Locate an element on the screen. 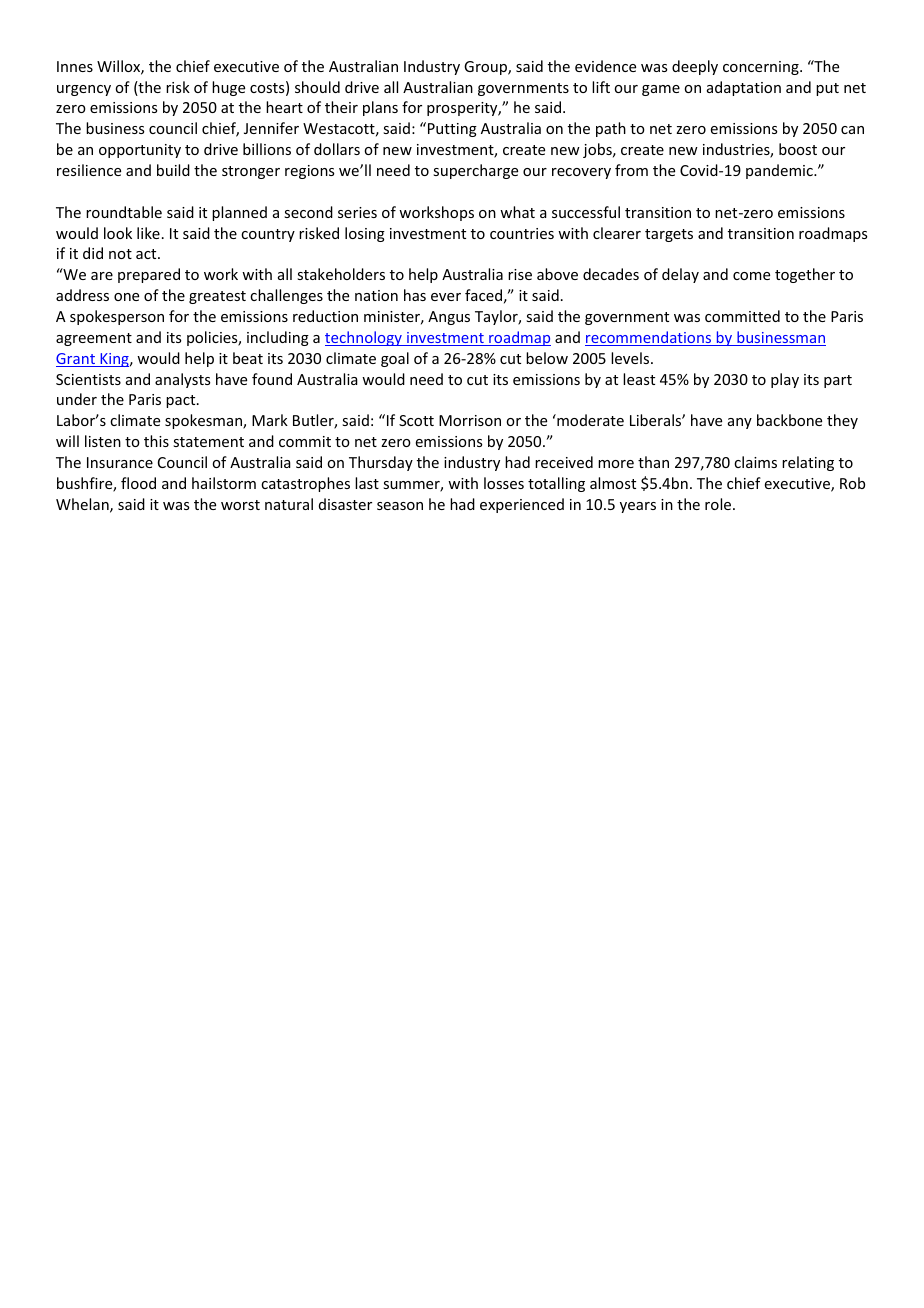  beat is located at coordinates (248, 358).
